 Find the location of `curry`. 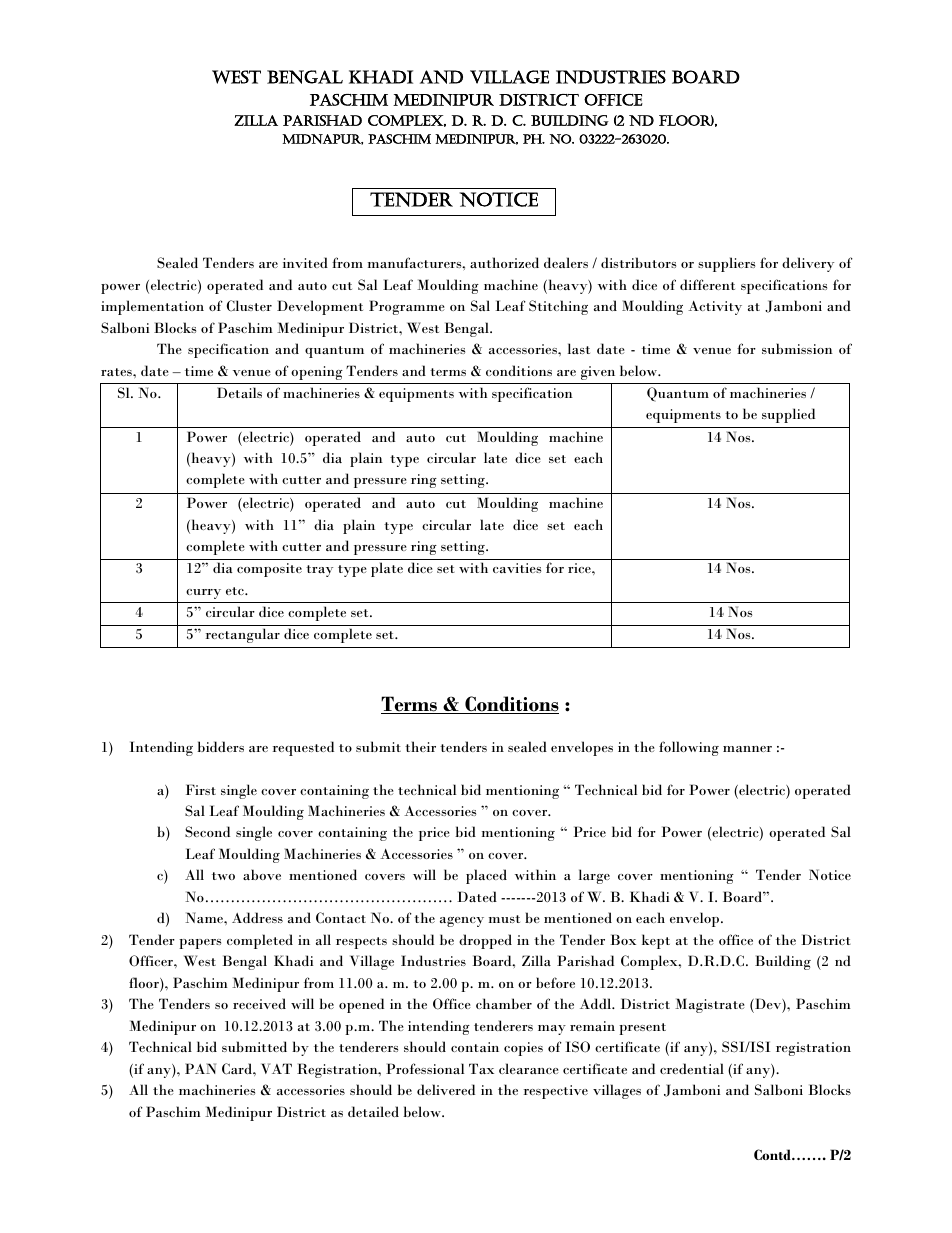

curry is located at coordinates (203, 594).
